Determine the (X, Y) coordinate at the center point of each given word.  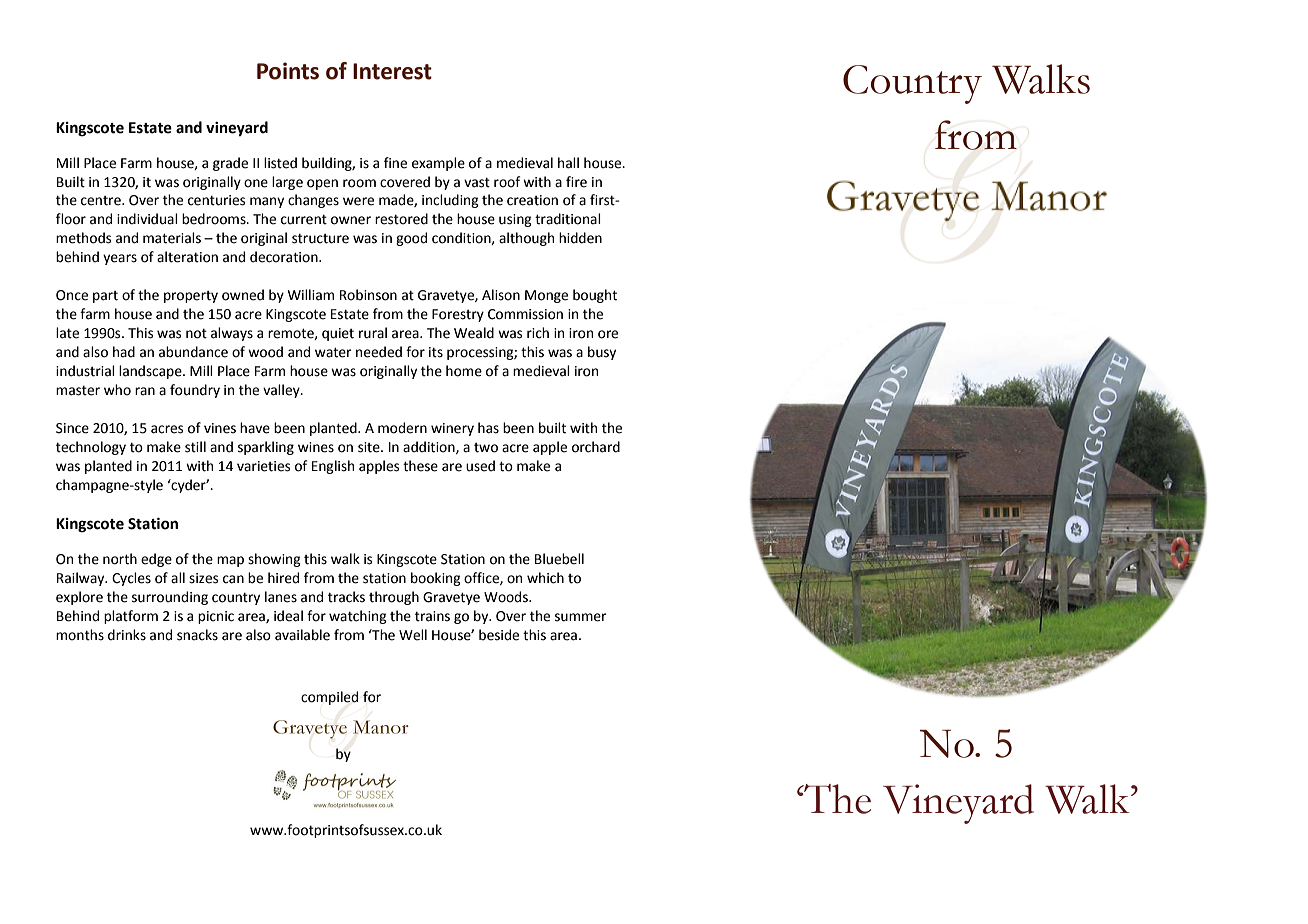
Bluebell (559, 559)
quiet (338, 334)
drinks (127, 635)
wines (316, 447)
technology (91, 448)
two (486, 448)
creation (532, 200)
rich (538, 333)
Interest (392, 71)
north (120, 559)
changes (313, 201)
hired (283, 578)
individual (147, 219)
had (124, 352)
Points (288, 71)
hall (568, 163)
